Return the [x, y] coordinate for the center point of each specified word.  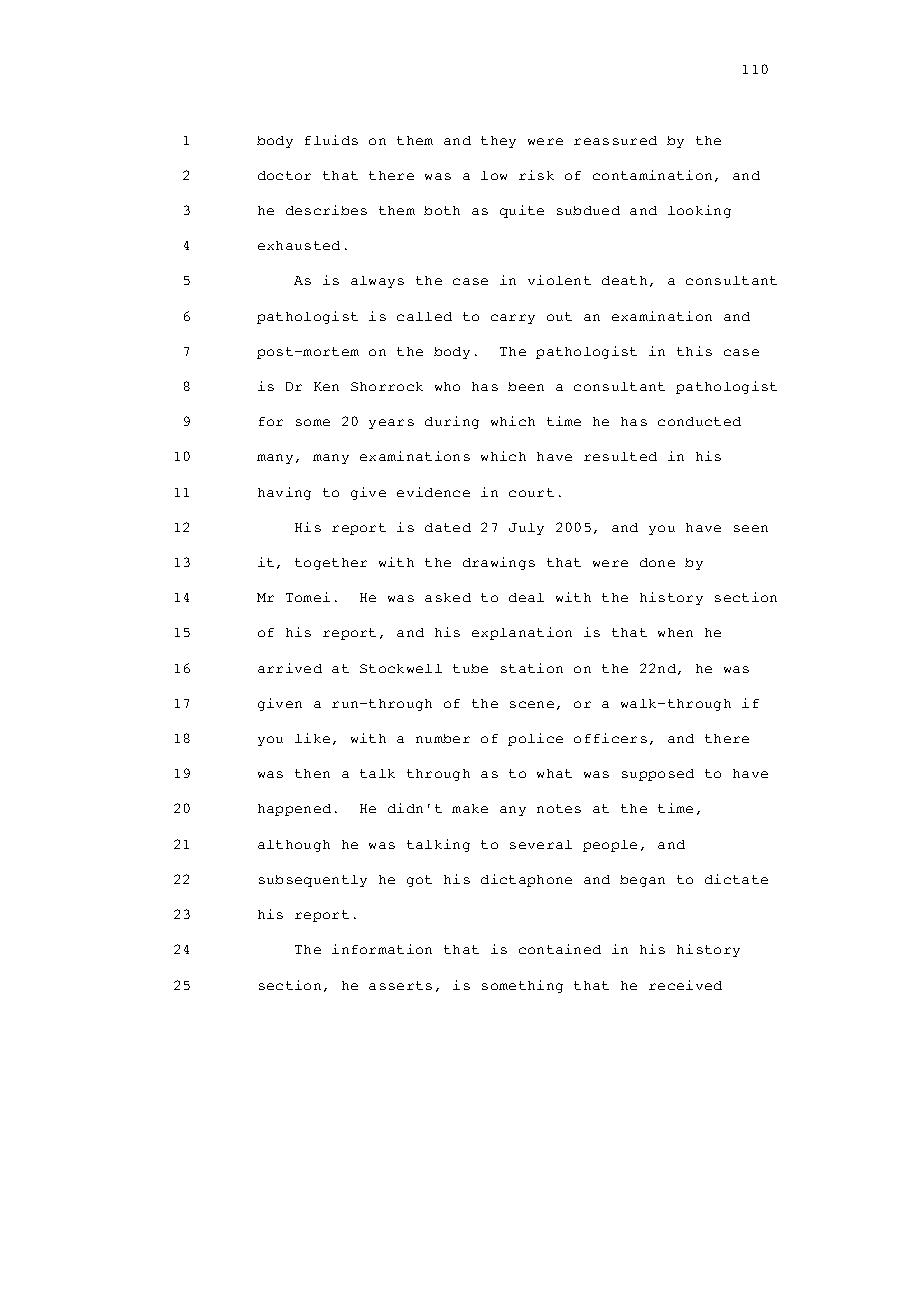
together [331, 564]
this [694, 351]
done [657, 562]
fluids [331, 140]
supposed [658, 775]
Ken [326, 386]
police [535, 739]
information [382, 949]
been [526, 386]
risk [536, 175]
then [312, 773]
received [685, 985]
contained [560, 949]
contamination [652, 175]
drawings [499, 563]
